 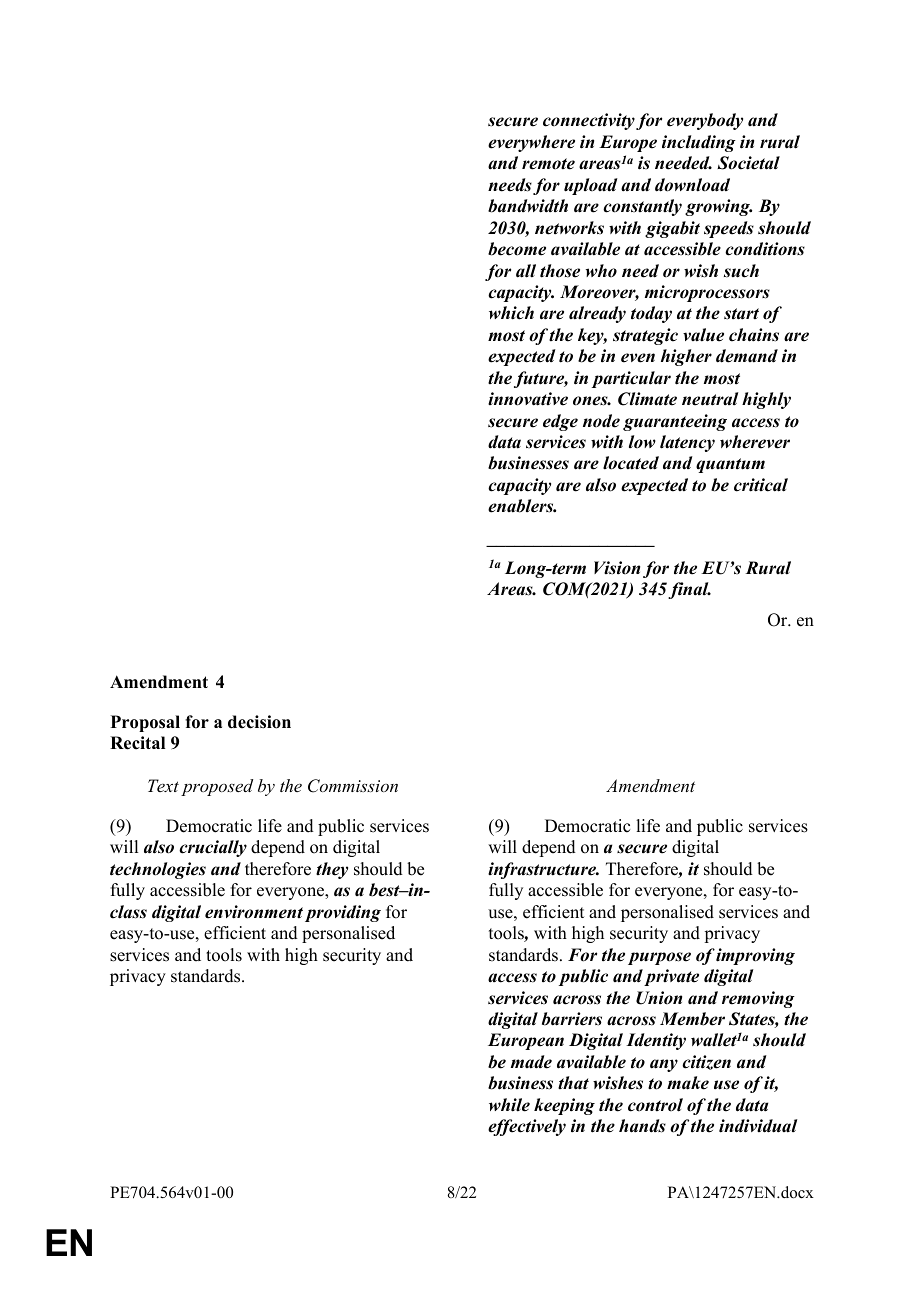 What do you see at coordinates (509, 1105) in the screenshot?
I see `while` at bounding box center [509, 1105].
